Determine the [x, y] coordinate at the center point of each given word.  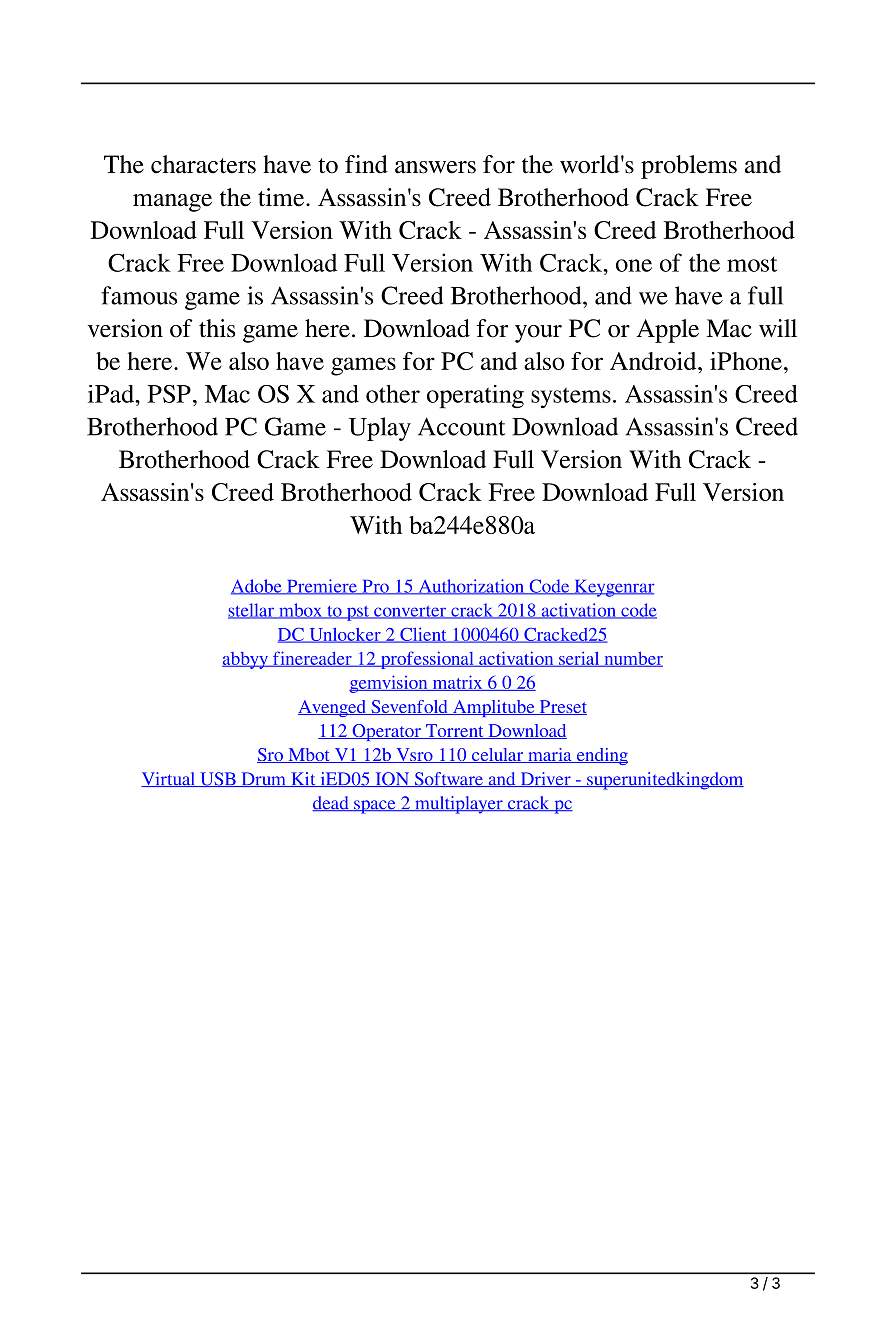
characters [203, 164]
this [217, 328]
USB [218, 779]
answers [435, 167]
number [632, 659]
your [538, 334]
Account [461, 426]
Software [448, 779]
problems [689, 167]
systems [571, 397]
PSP [169, 394]
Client [423, 635]
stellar [252, 611]
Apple [667, 331]
